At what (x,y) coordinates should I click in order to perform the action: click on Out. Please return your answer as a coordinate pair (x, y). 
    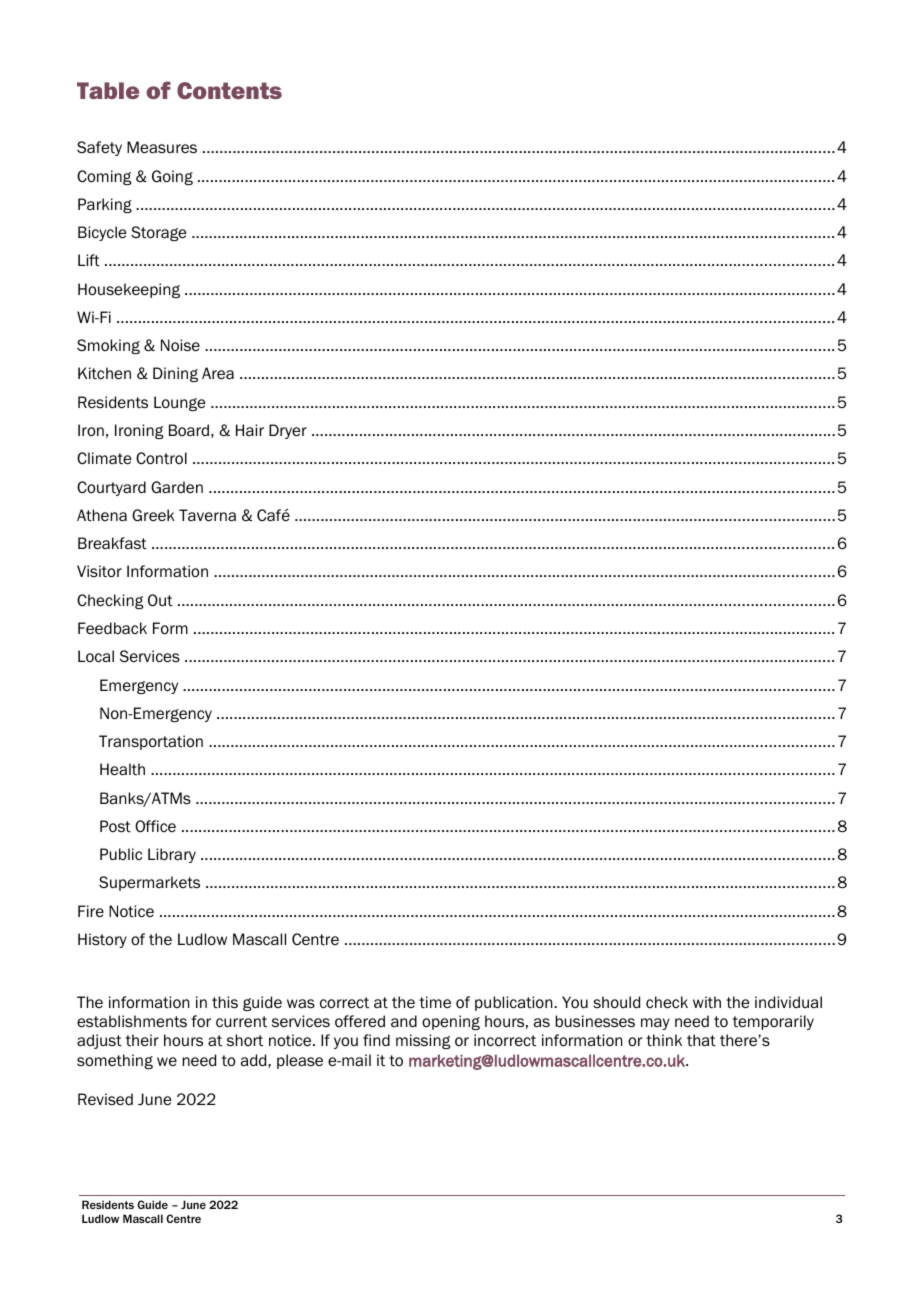
    Looking at the image, I should click on (160, 600).
